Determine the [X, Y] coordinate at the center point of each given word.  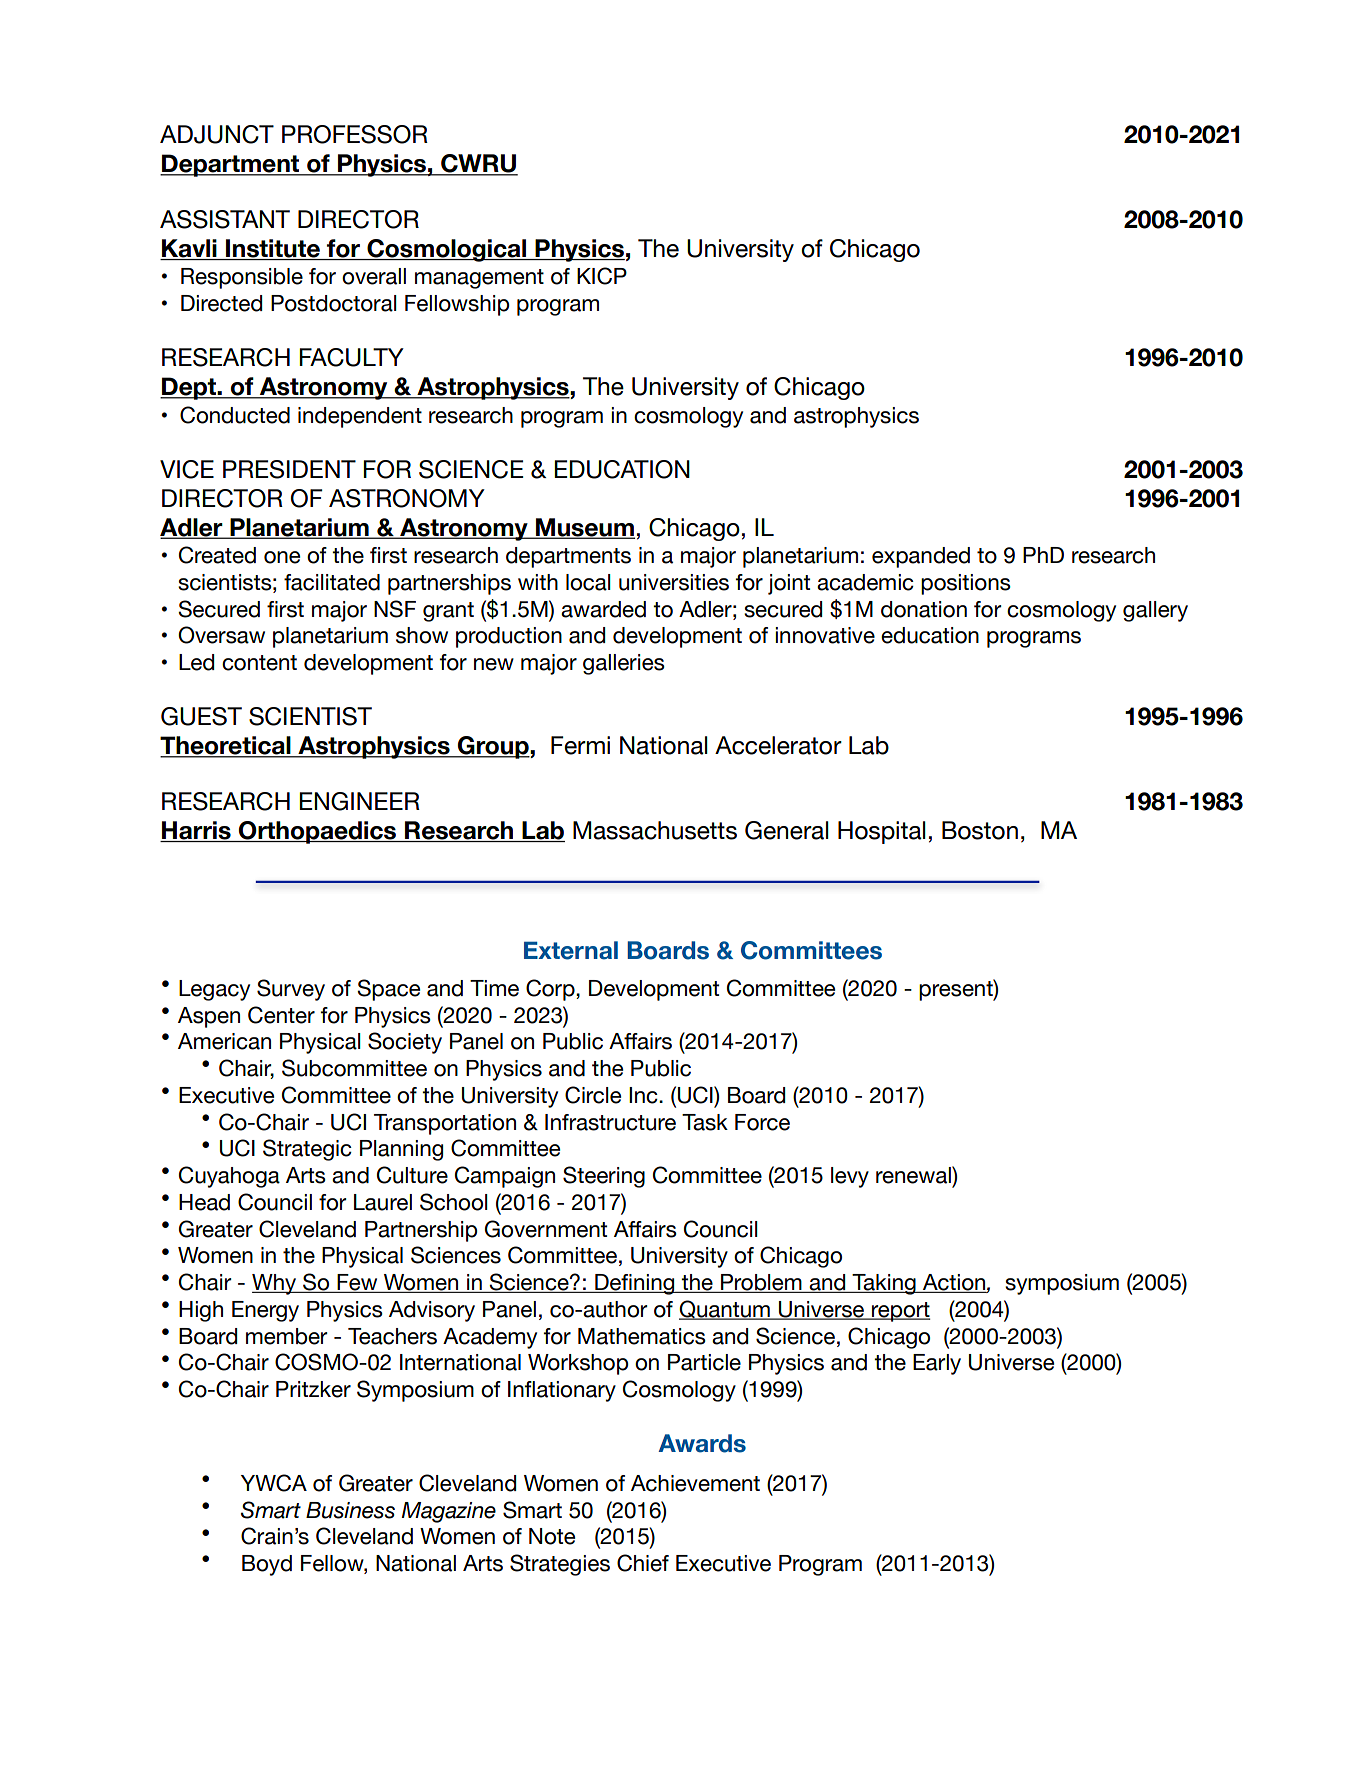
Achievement [695, 1483]
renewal [914, 1175]
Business [350, 1510]
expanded [921, 557]
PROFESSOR [355, 134]
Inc [644, 1095]
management [479, 279]
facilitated [332, 582]
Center [281, 1015]
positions [966, 584]
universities [674, 582]
